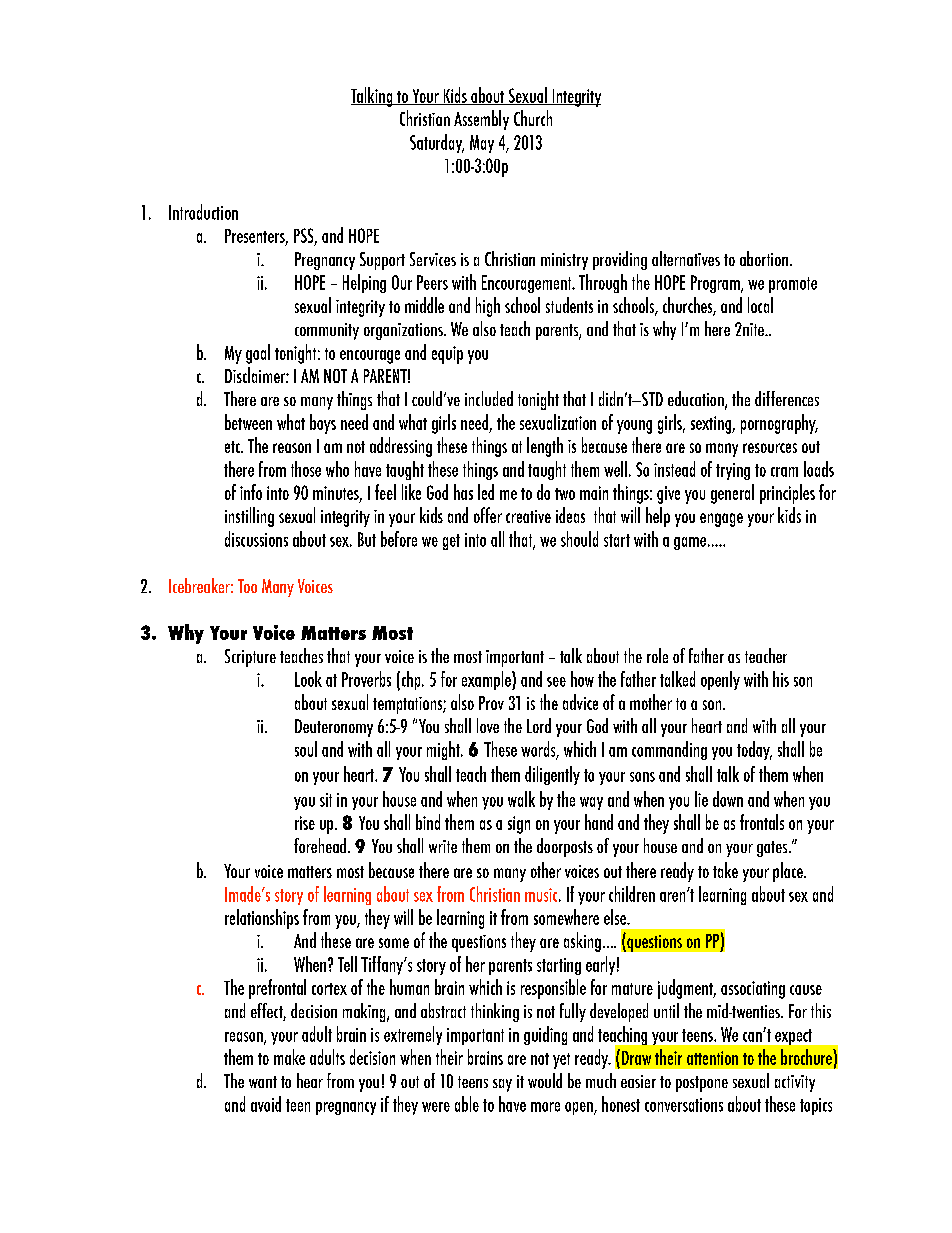  What do you see at coordinates (733, 471) in the image?
I see `trying` at bounding box center [733, 471].
